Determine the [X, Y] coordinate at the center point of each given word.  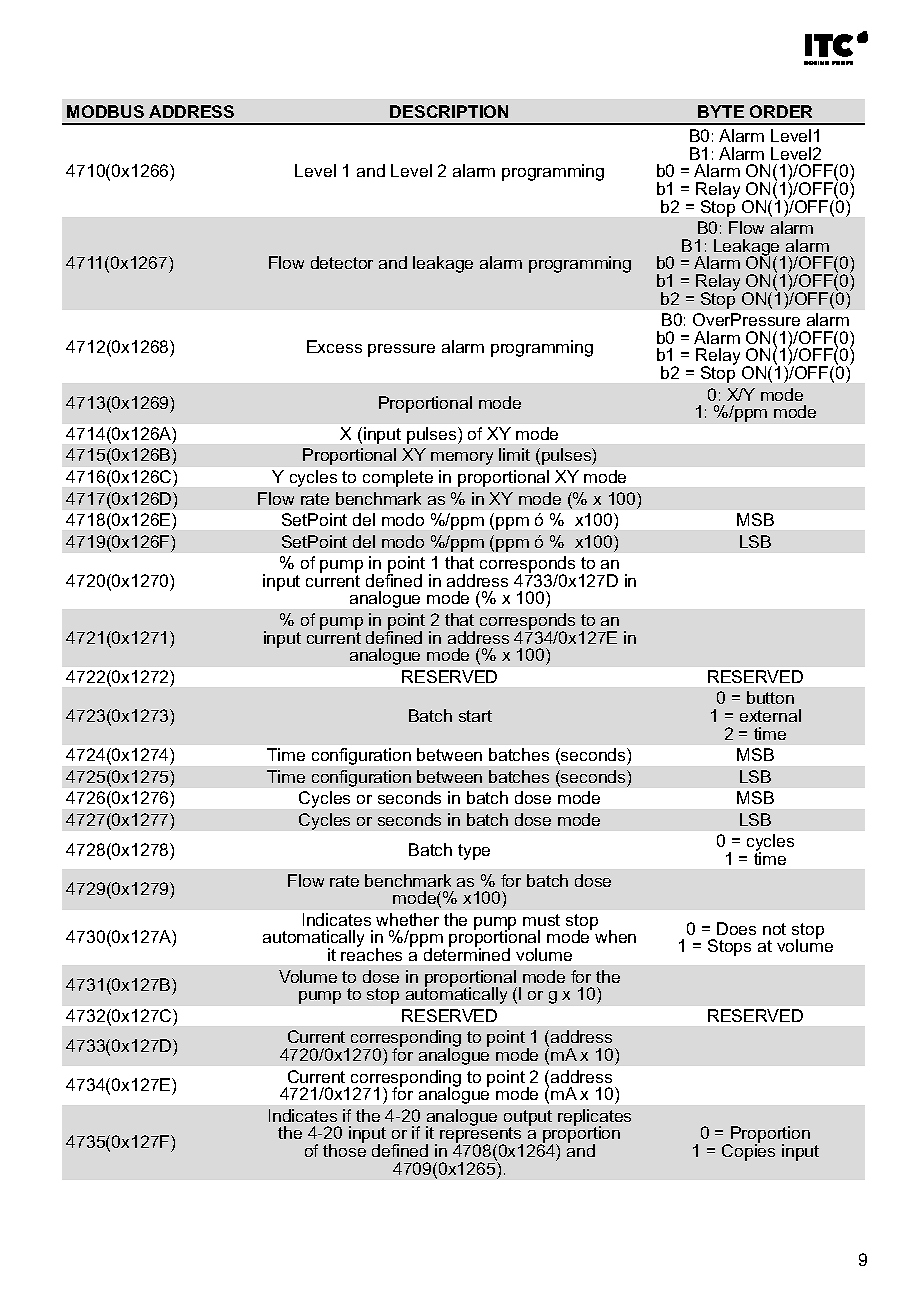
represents [481, 1135]
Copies [748, 1151]
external [770, 715]
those [344, 1149]
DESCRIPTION [449, 111]
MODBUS [105, 111]
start [475, 716]
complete [398, 478]
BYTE [721, 111]
